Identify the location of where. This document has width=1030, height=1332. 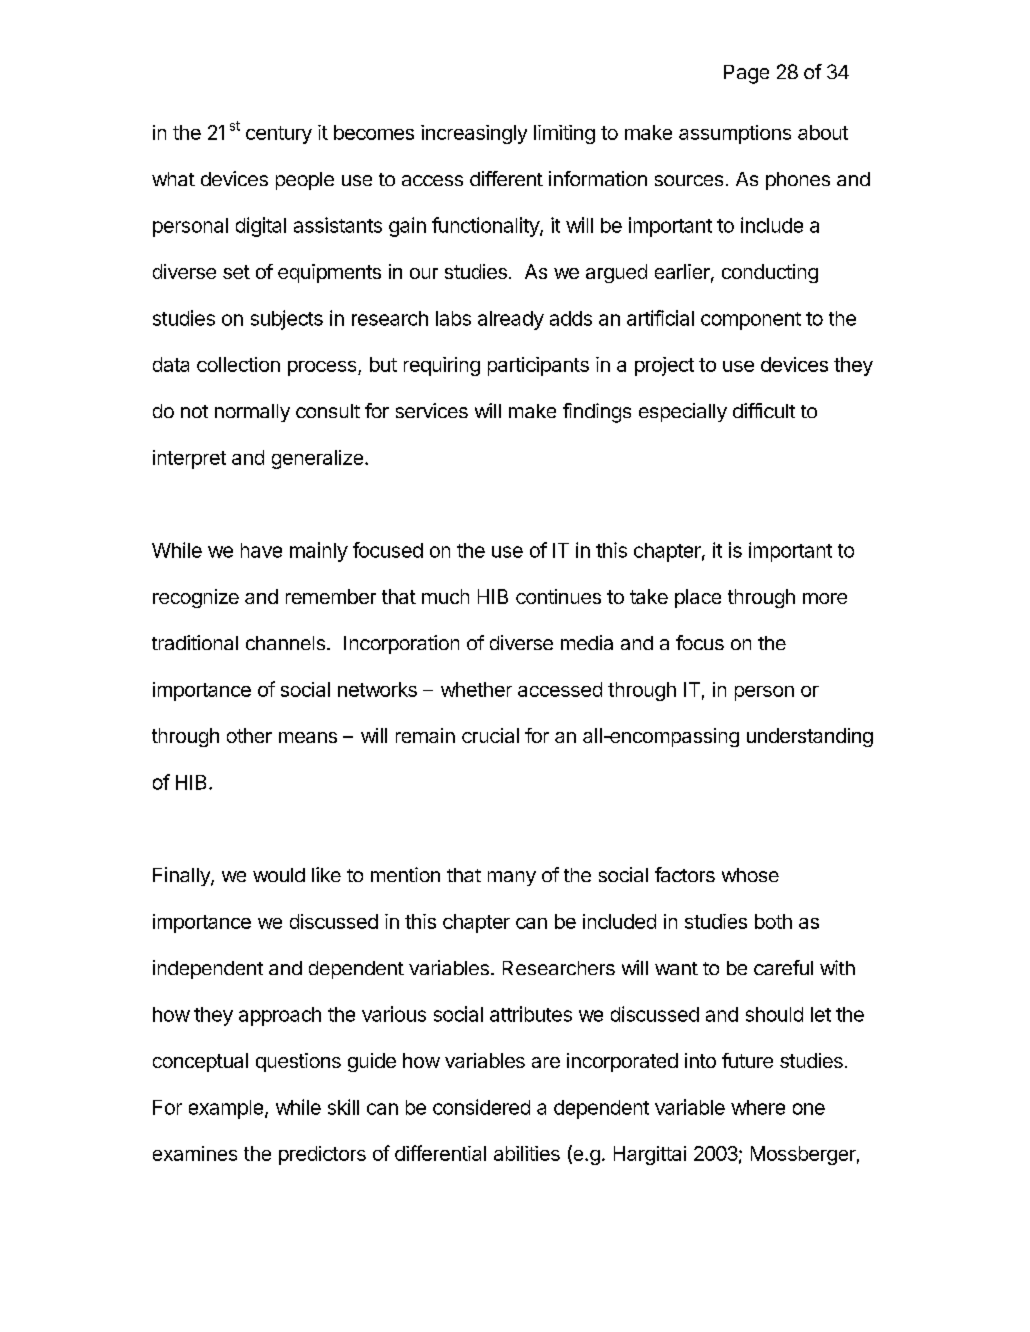
(758, 1107).
